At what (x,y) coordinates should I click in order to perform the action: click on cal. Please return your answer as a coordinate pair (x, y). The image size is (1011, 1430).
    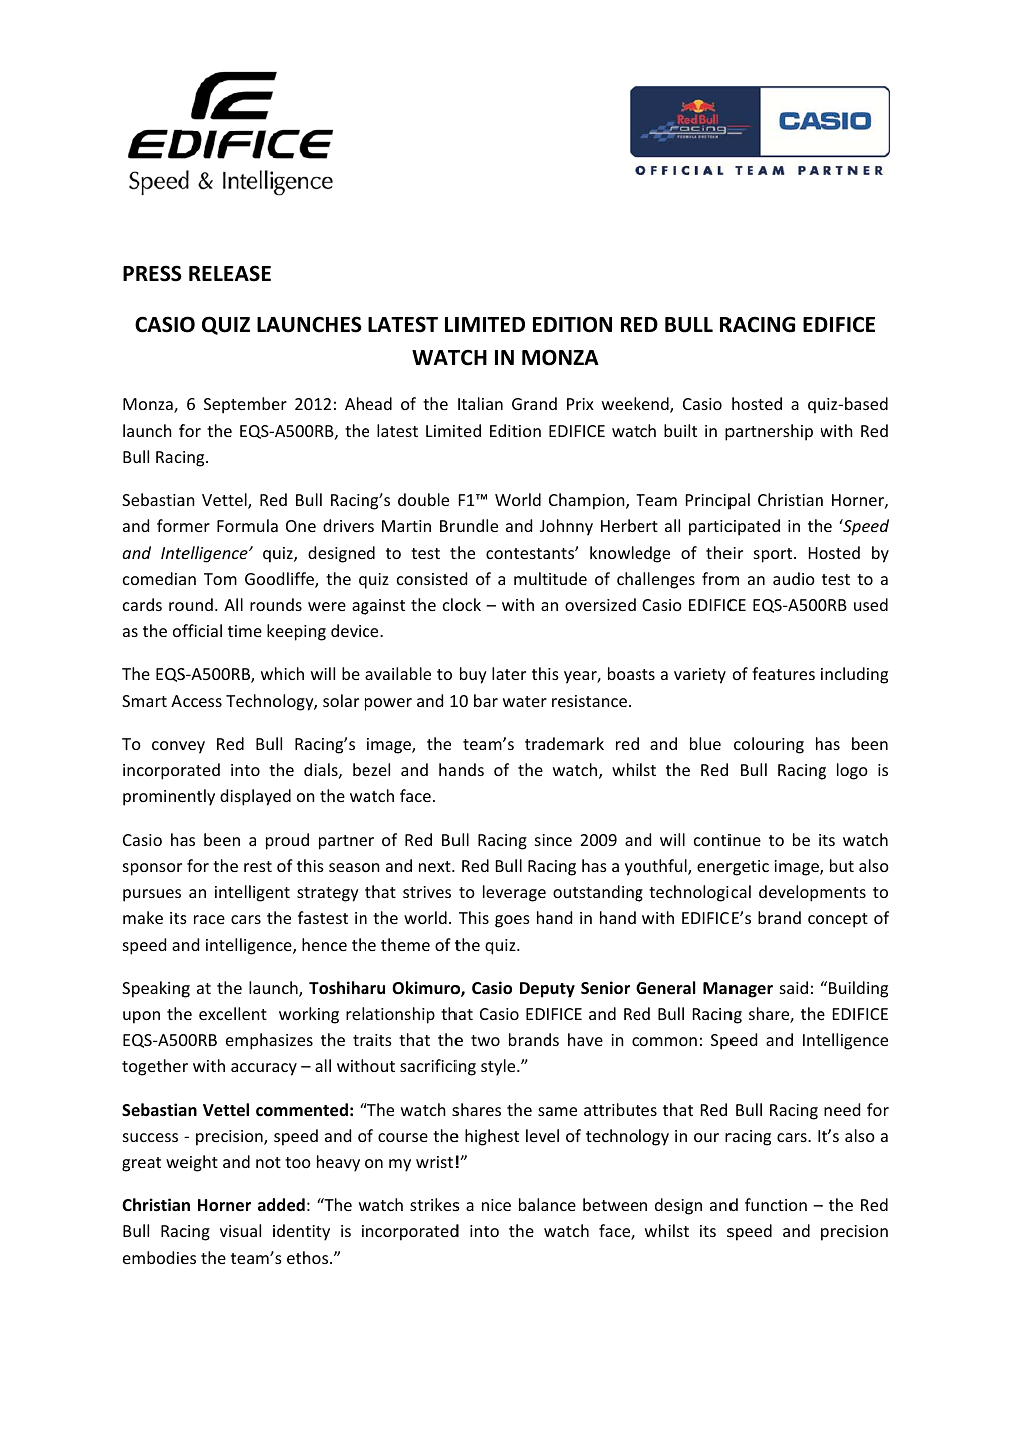
    Looking at the image, I should click on (741, 891).
